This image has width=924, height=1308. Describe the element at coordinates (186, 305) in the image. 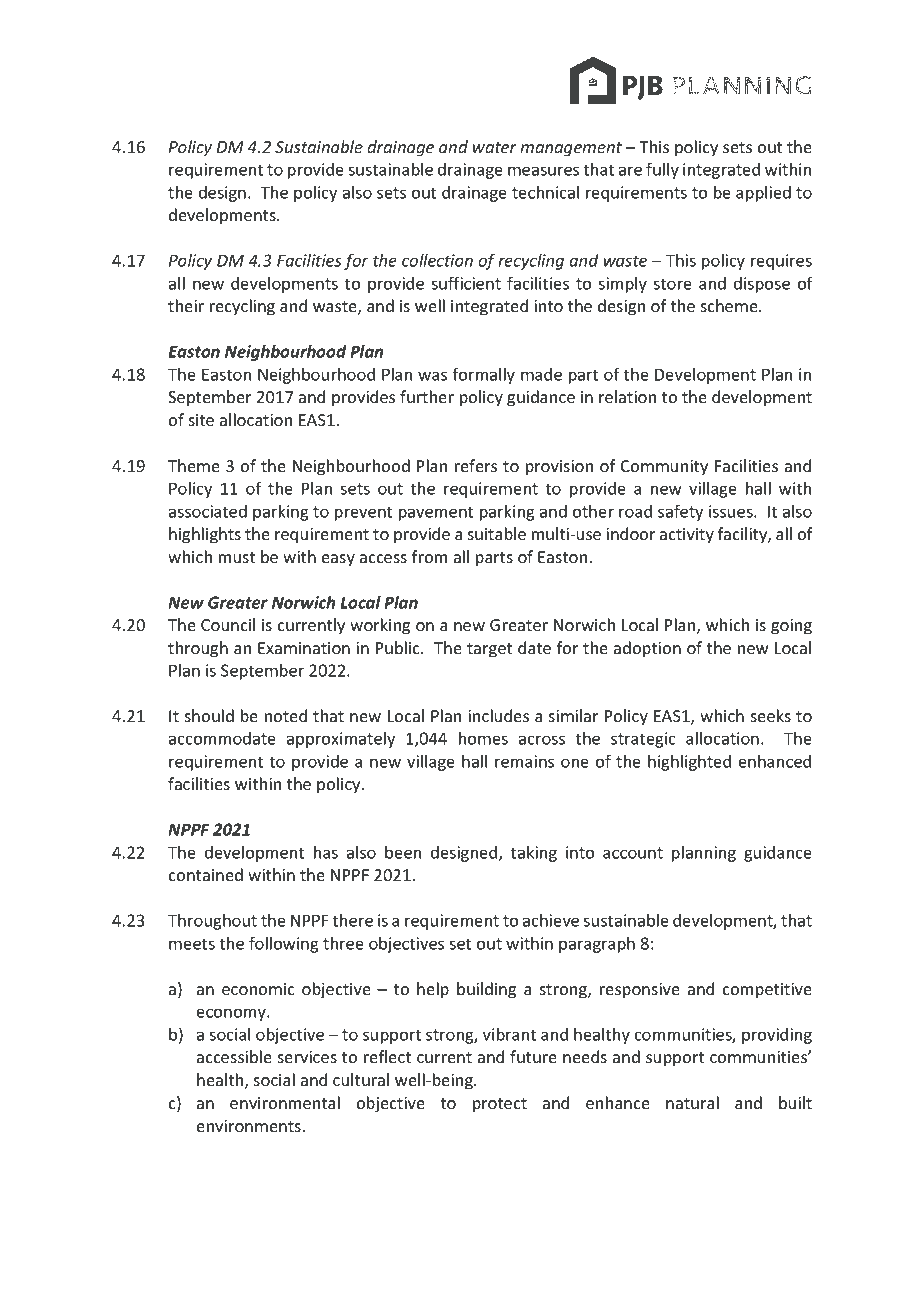

I see `their` at that location.
